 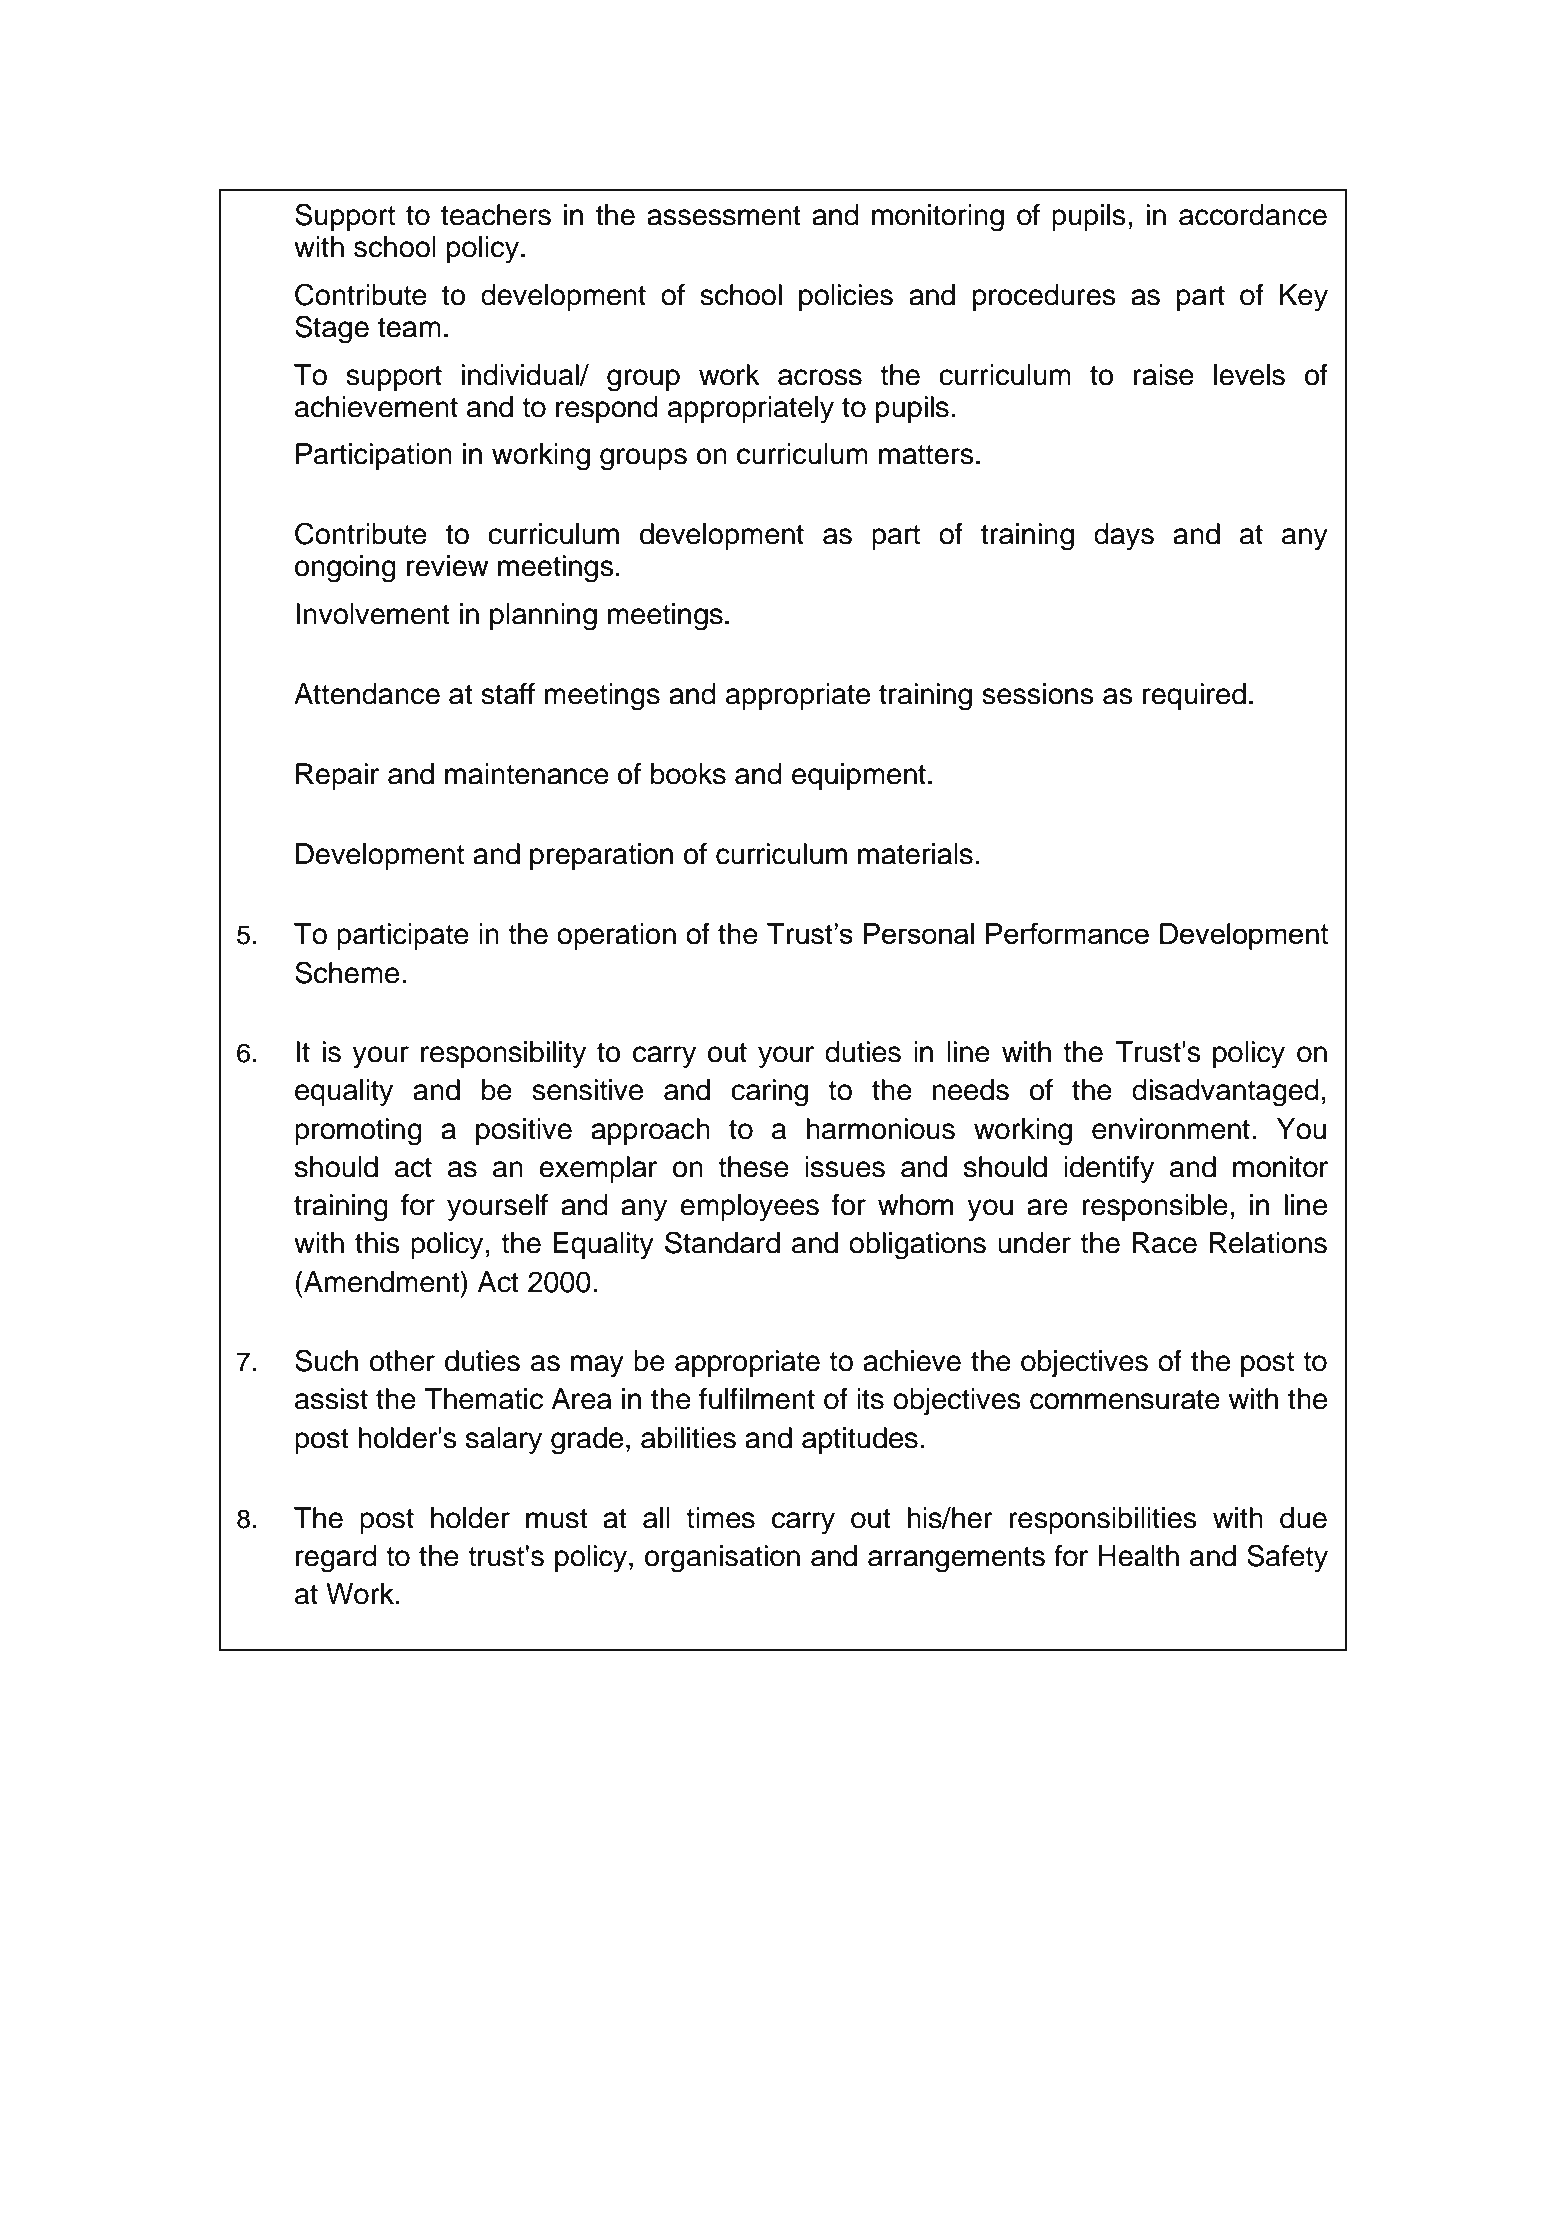 What do you see at coordinates (557, 1519) in the image?
I see `must` at bounding box center [557, 1519].
